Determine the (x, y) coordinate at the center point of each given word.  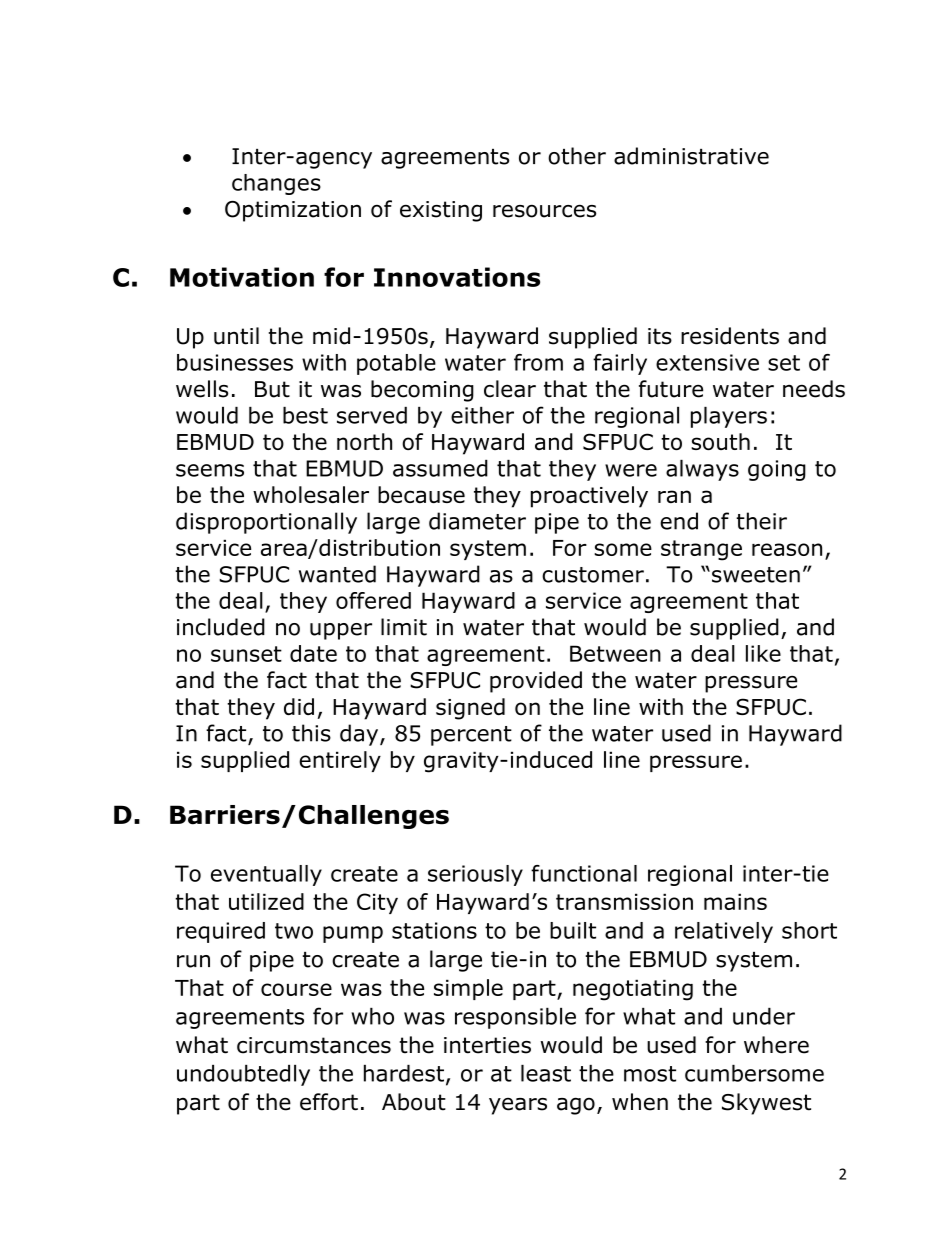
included (221, 627)
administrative (691, 156)
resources (544, 211)
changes (276, 184)
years (518, 1106)
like (763, 653)
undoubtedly (243, 1075)
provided (536, 682)
